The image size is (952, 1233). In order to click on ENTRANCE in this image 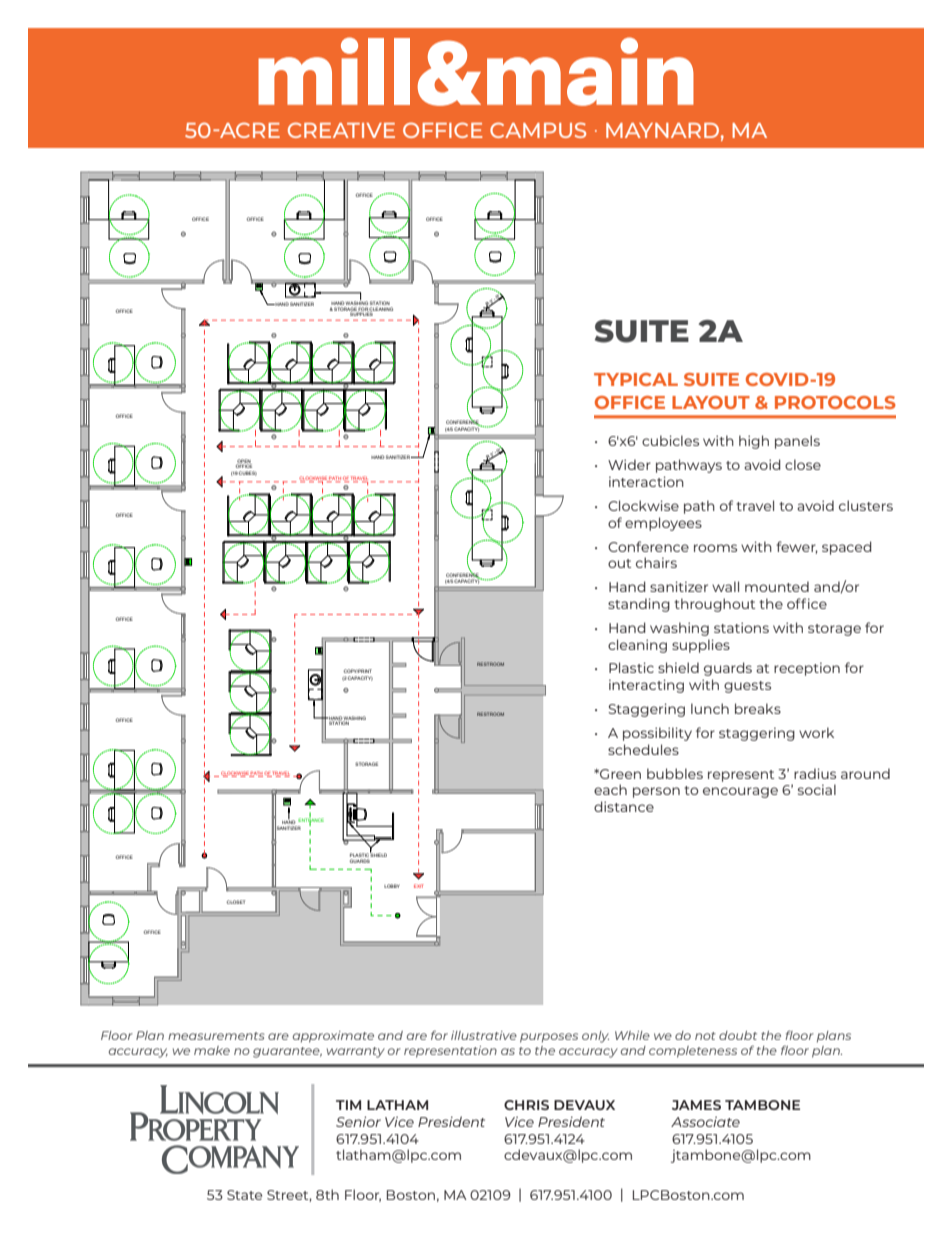, I will do `click(311, 820)`.
